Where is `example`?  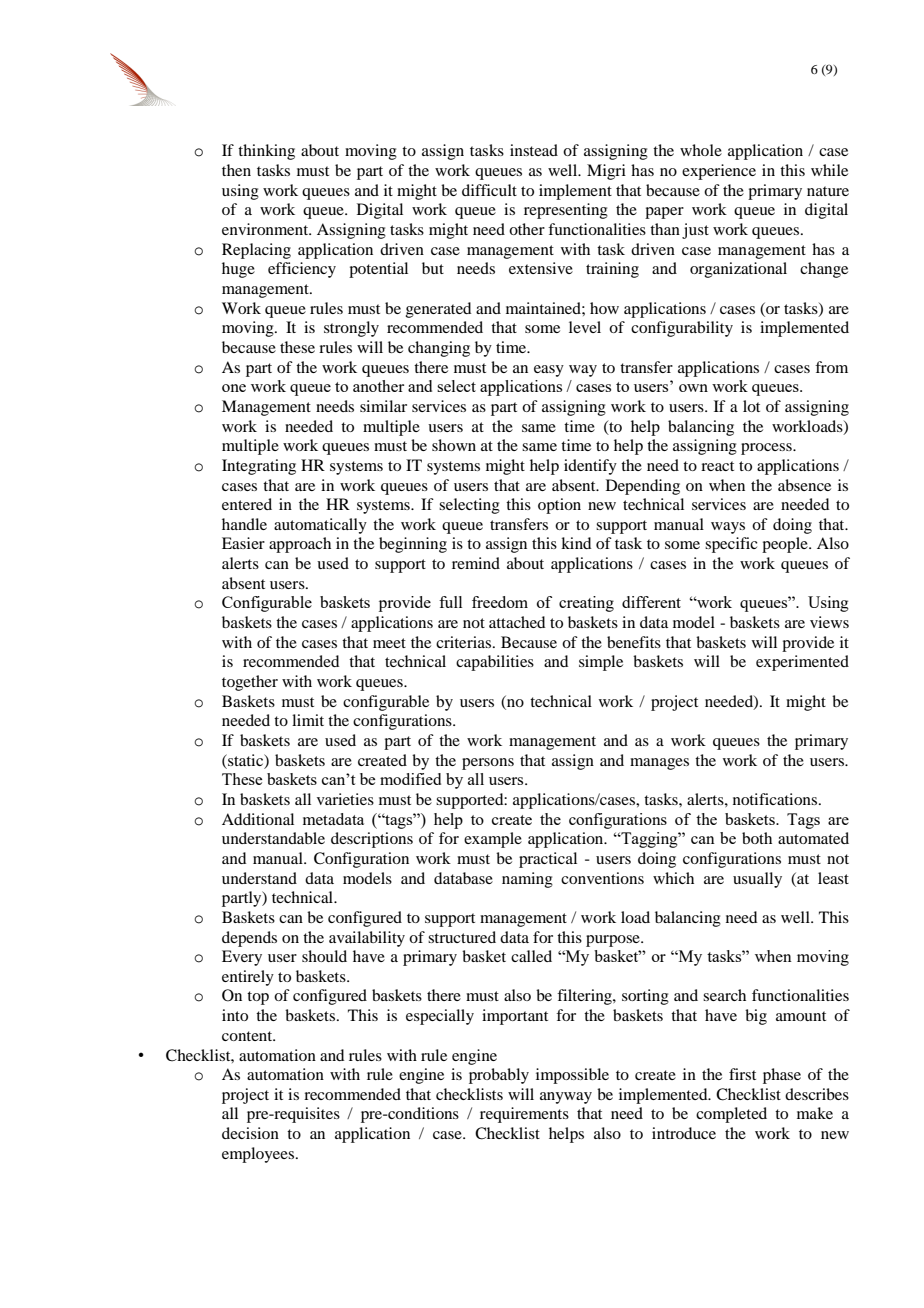
example is located at coordinates (493, 840).
